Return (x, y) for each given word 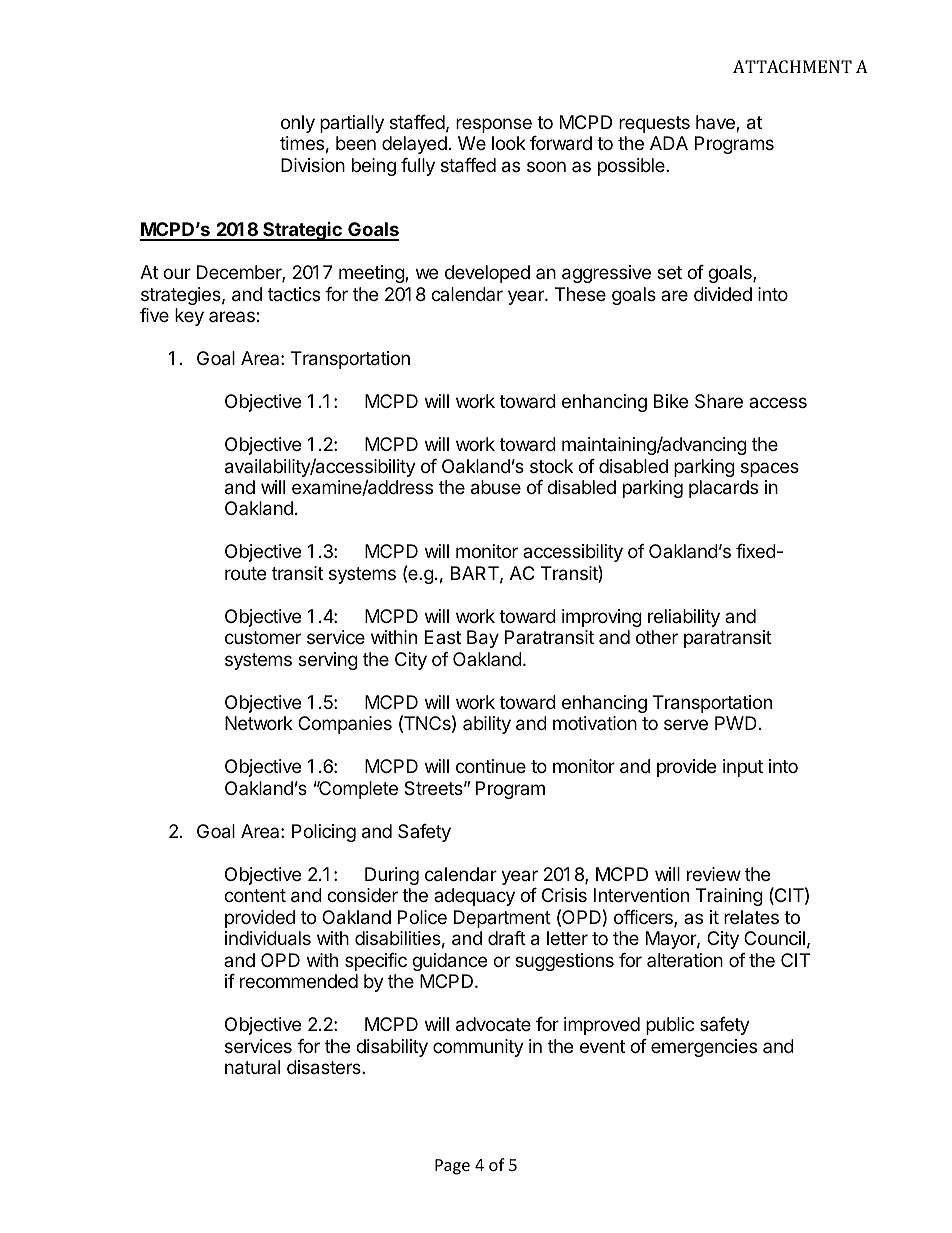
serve (686, 724)
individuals (268, 938)
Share (719, 401)
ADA (669, 143)
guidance (449, 962)
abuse (496, 487)
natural (252, 1067)
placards (723, 489)
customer (263, 637)
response (494, 125)
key (189, 317)
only (298, 124)
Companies (345, 725)
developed (487, 274)
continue (491, 766)
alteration (685, 960)
